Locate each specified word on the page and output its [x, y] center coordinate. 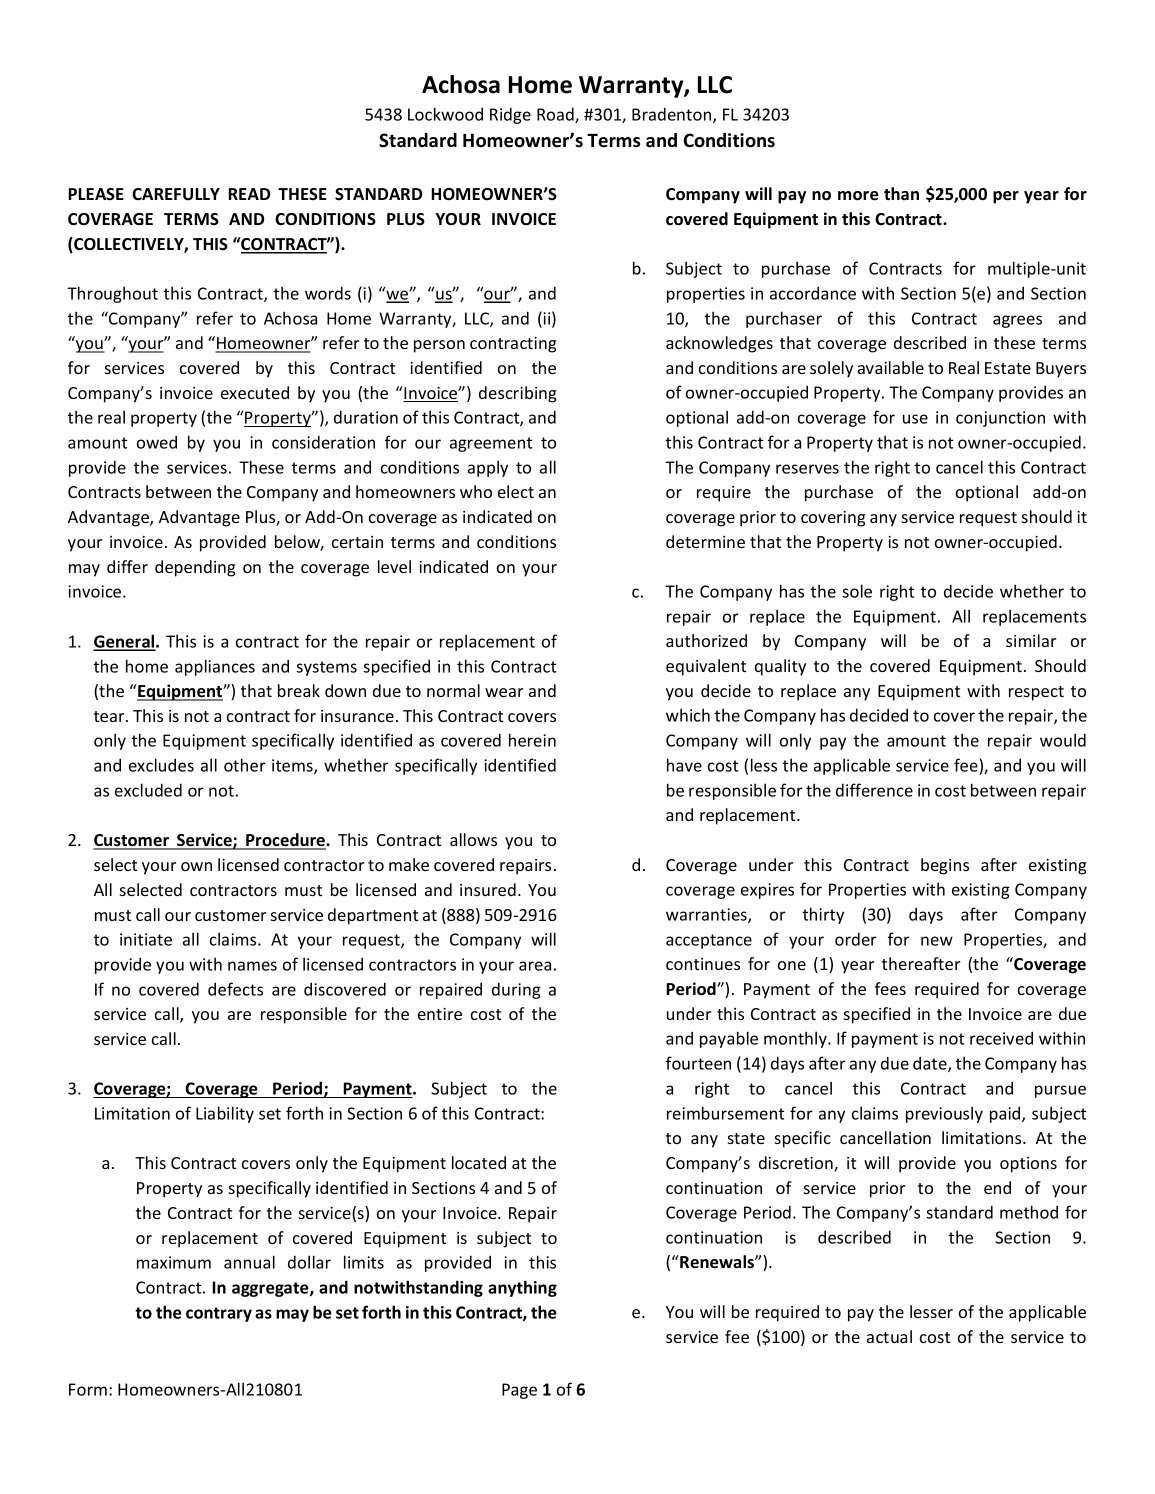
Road [556, 115]
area [535, 966]
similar [1031, 640]
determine [705, 541]
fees [890, 988]
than [901, 193]
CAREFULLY [176, 194]
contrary [219, 1314]
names [252, 966]
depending [195, 568]
